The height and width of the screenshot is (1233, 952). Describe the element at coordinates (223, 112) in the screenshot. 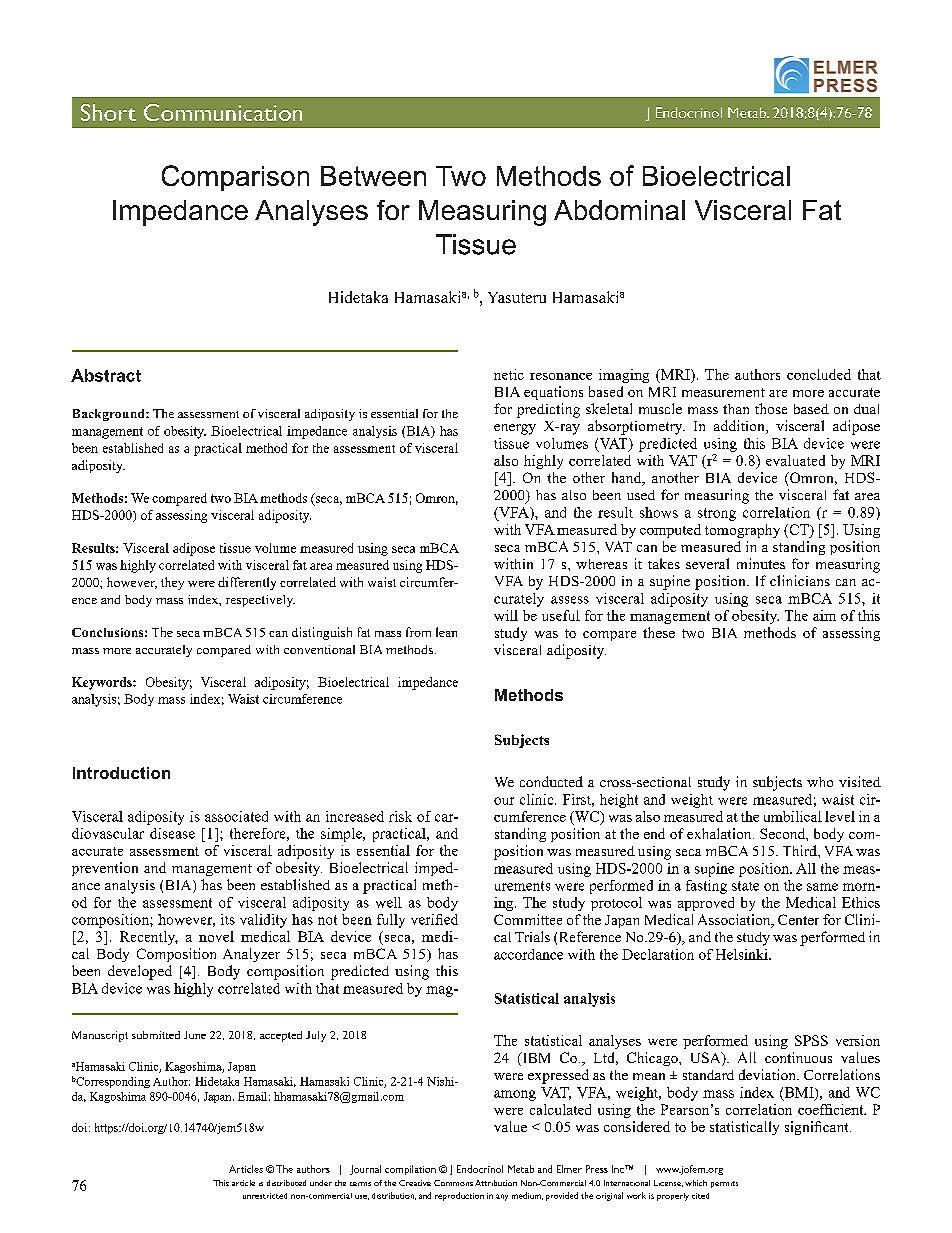

I see `Communication` at that location.
